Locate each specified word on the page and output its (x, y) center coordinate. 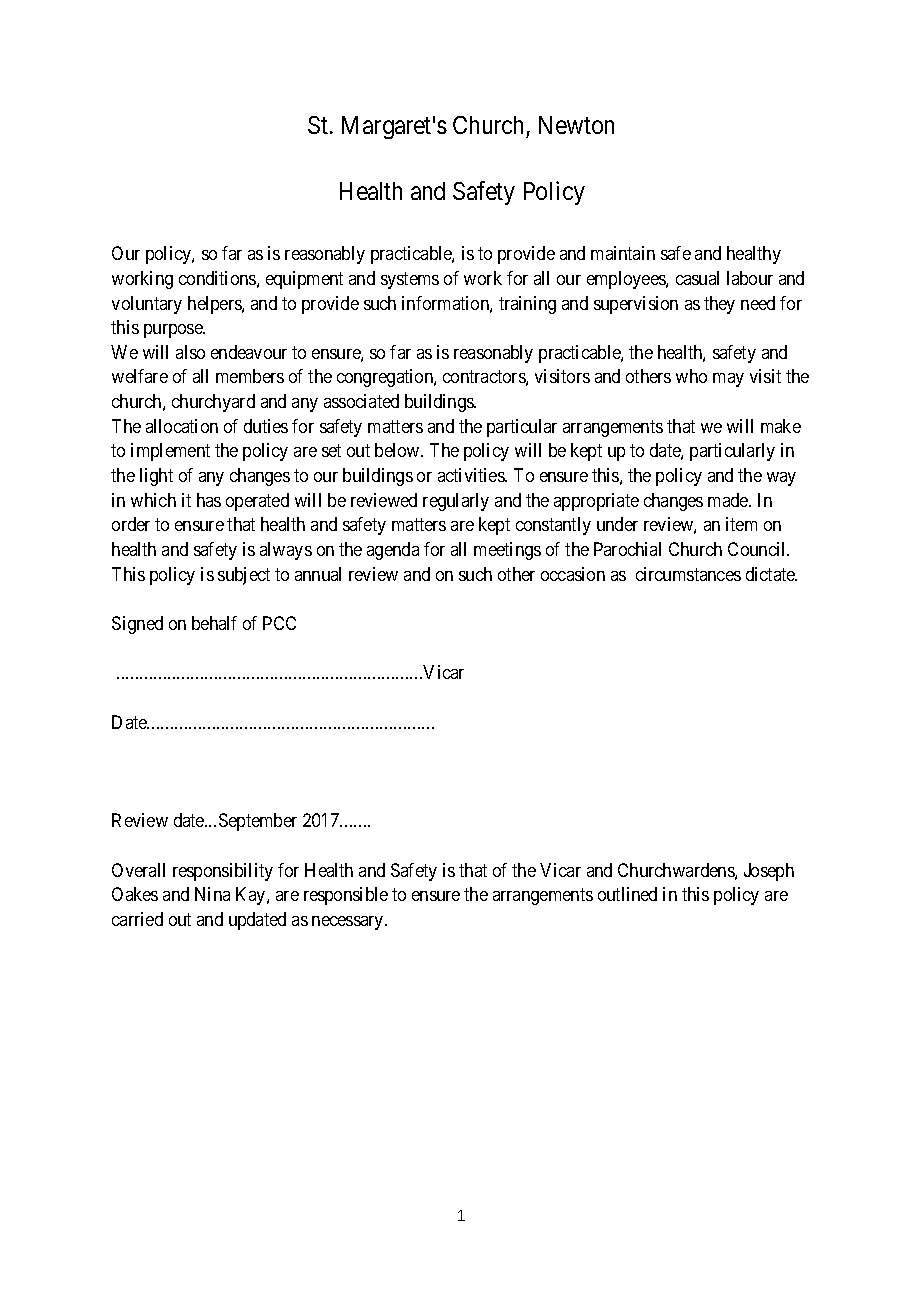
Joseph (769, 872)
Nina (212, 894)
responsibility (223, 872)
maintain (623, 253)
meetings (507, 551)
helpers (215, 305)
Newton (576, 125)
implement (170, 452)
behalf (214, 623)
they (719, 305)
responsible (346, 896)
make (781, 426)
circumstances (688, 574)
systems (410, 280)
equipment (304, 280)
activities (472, 475)
